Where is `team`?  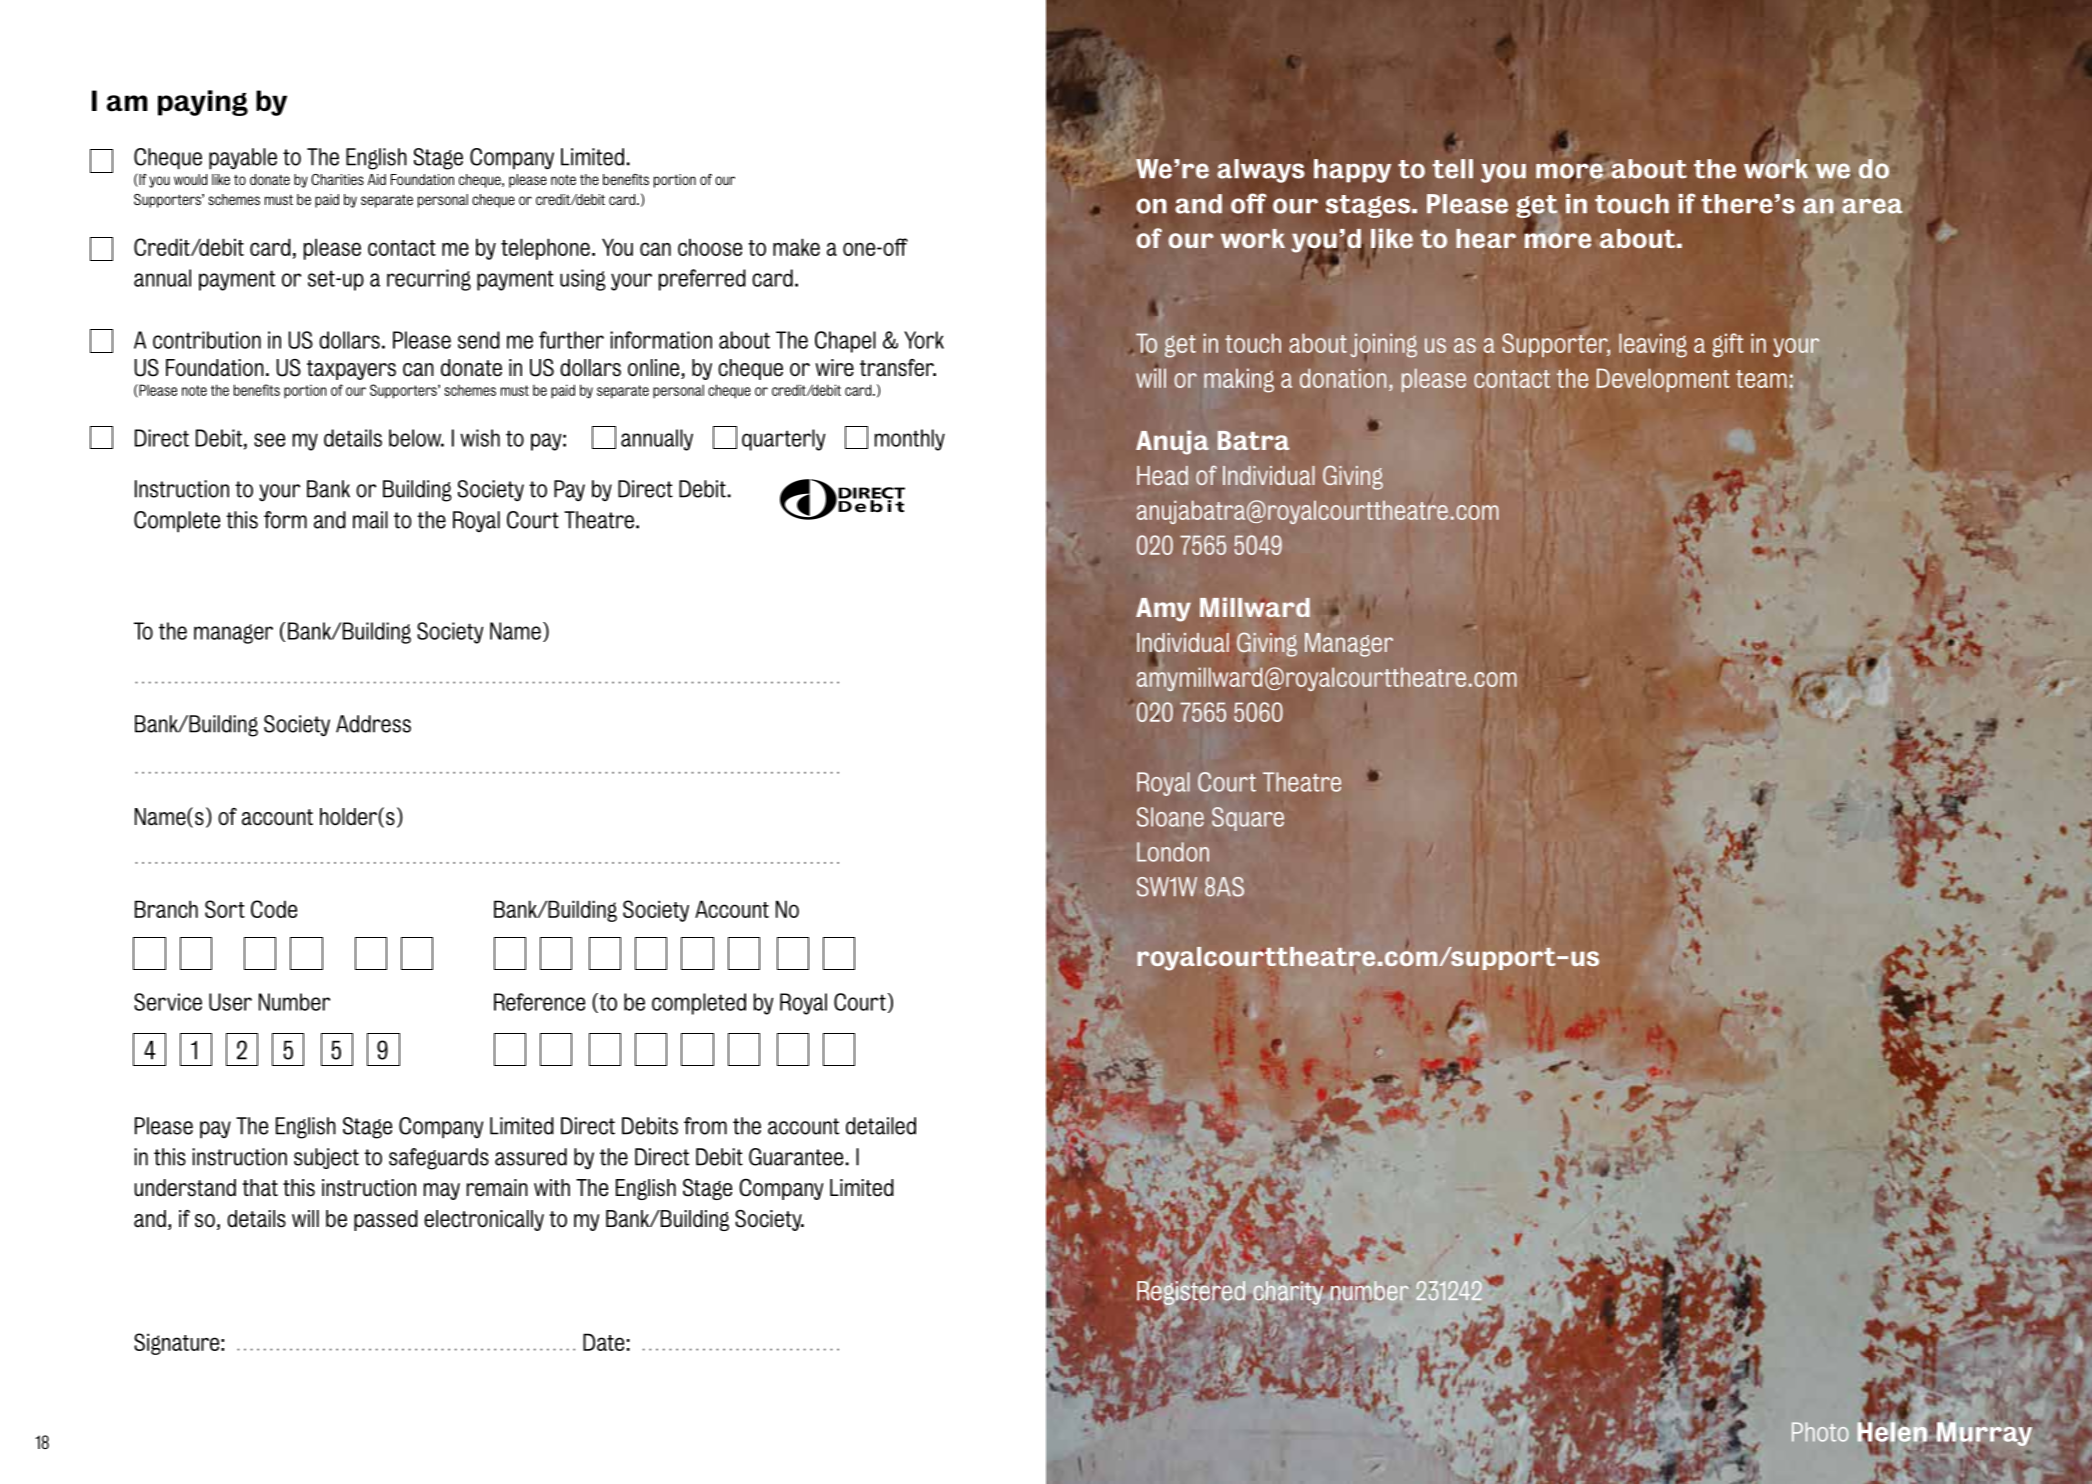 team is located at coordinates (1761, 379).
